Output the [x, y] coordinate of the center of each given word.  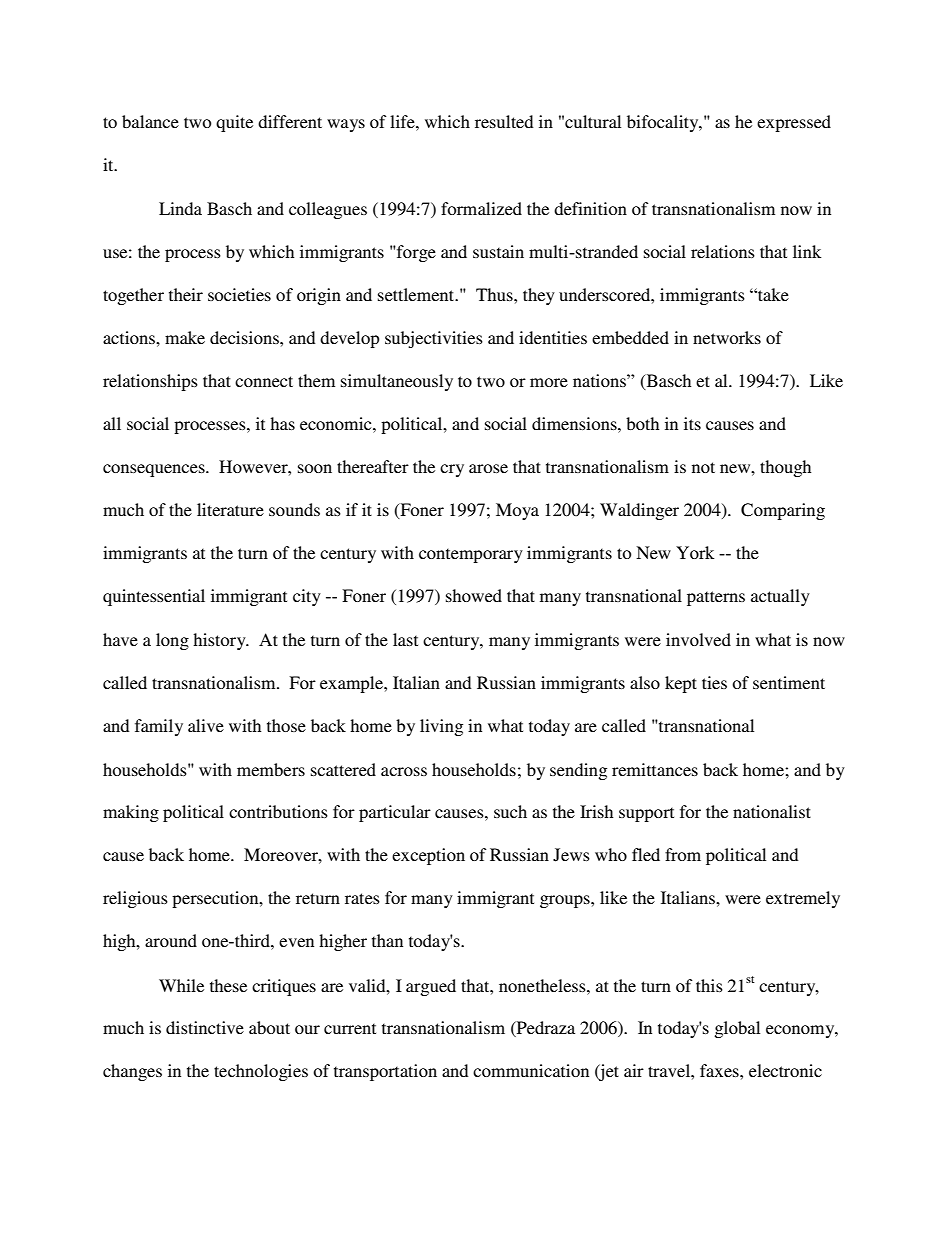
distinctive [205, 1027]
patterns [716, 598]
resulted [504, 121]
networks [727, 337]
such [510, 811]
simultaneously [397, 382]
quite [234, 123]
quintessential [154, 597]
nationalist [772, 811]
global [737, 1029]
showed [474, 595]
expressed [794, 123]
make [185, 337]
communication [531, 1070]
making [131, 813]
